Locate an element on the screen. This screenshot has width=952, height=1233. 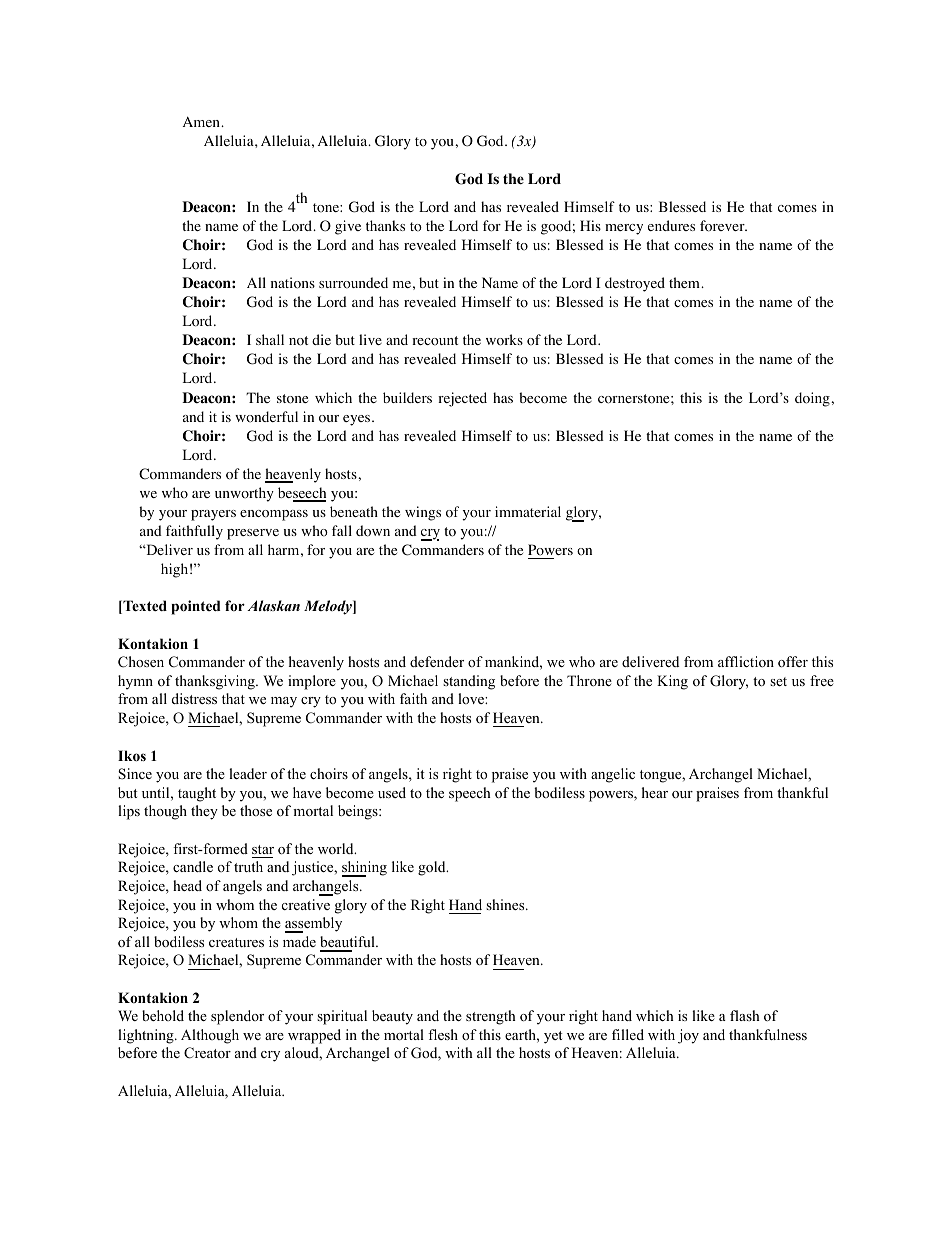
give is located at coordinates (348, 227).
